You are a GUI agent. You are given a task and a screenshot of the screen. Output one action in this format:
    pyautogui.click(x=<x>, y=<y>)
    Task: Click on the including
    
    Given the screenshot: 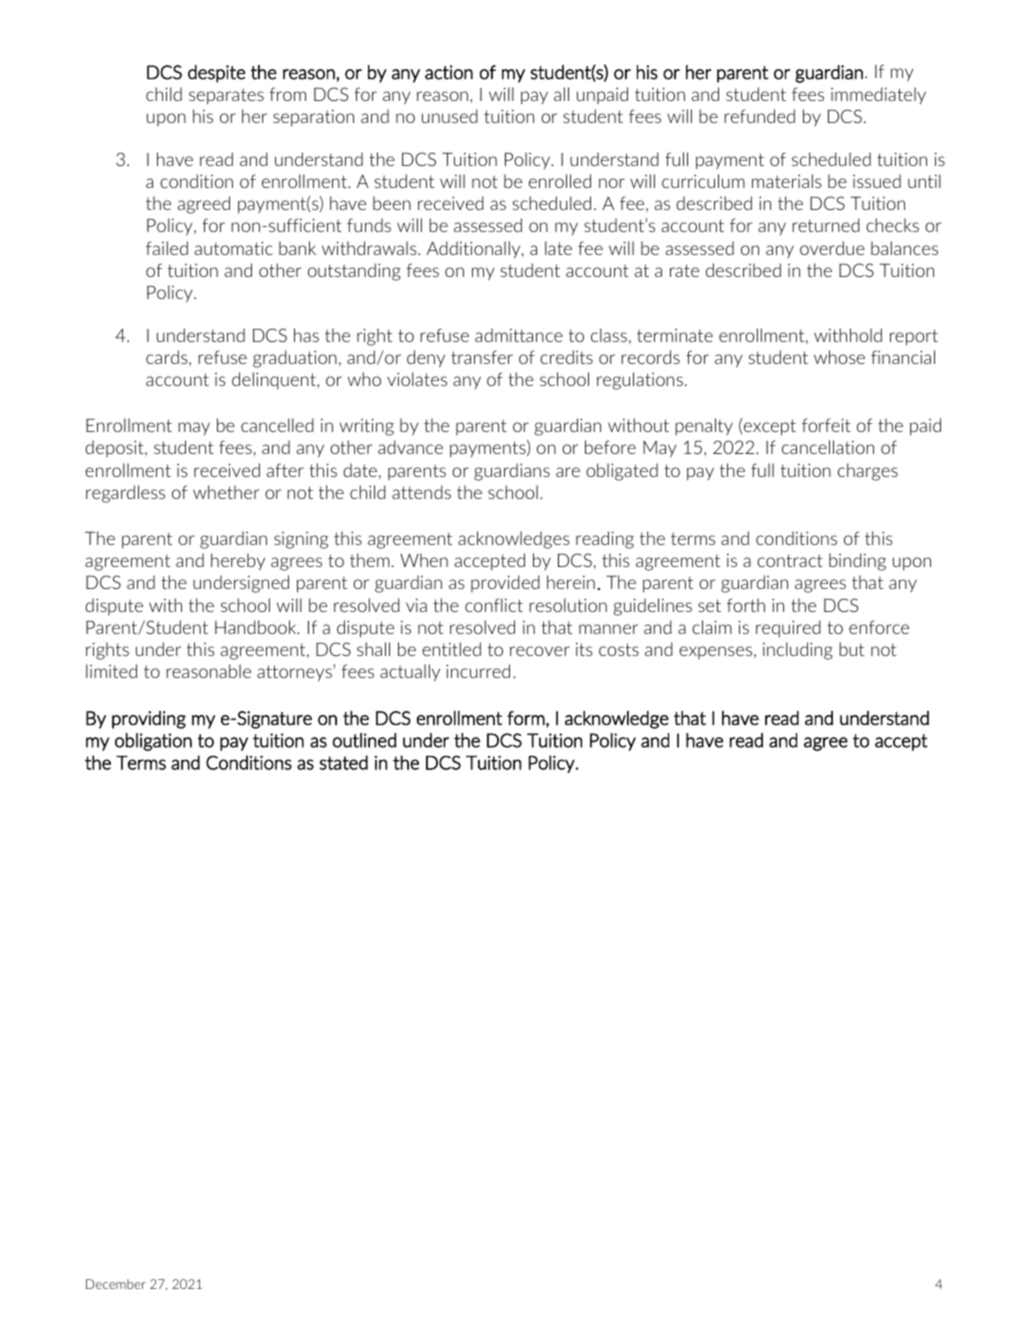 What is the action you would take?
    pyautogui.click(x=798, y=651)
